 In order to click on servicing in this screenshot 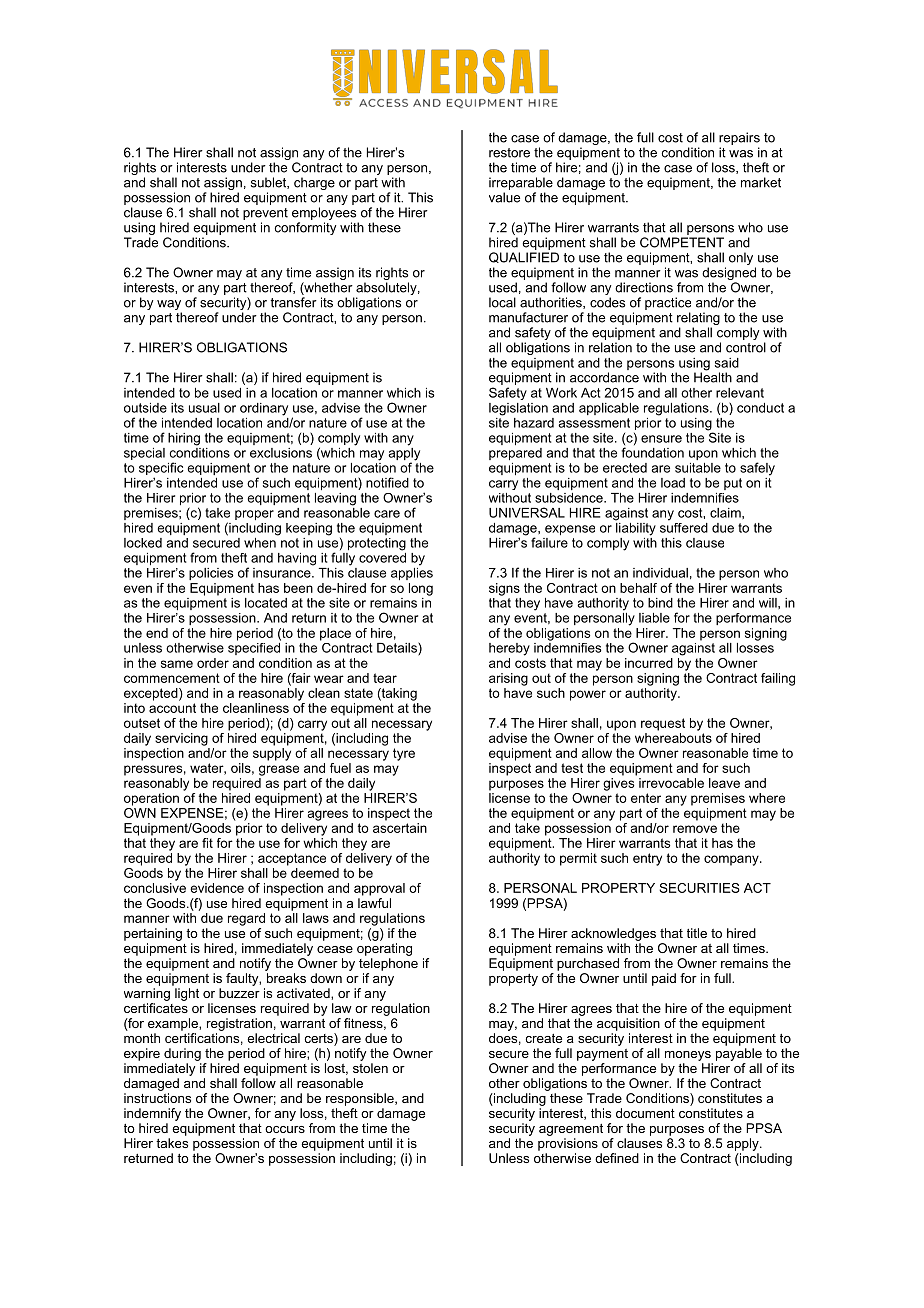, I will do `click(181, 739)`.
